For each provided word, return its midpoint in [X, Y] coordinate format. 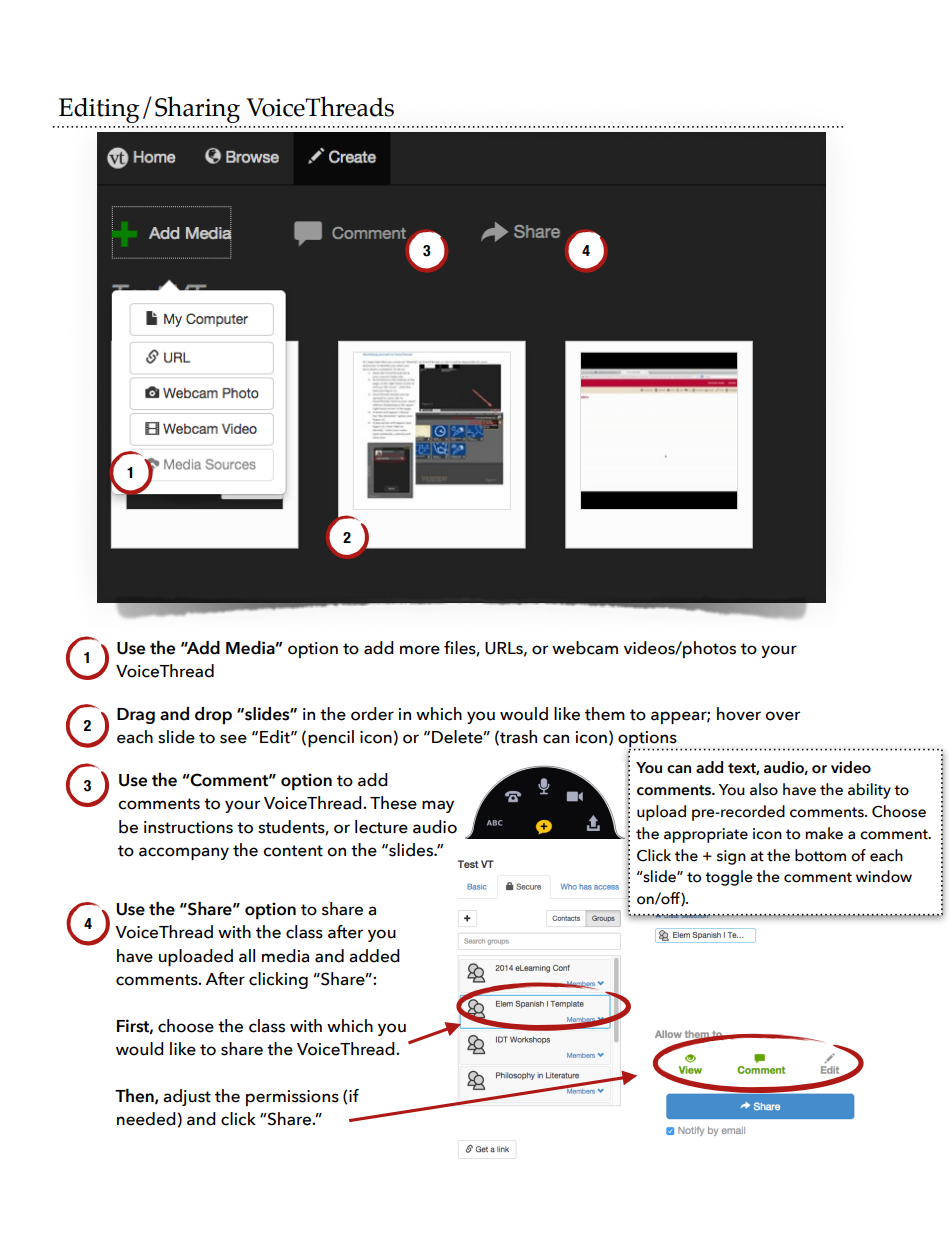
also [764, 789]
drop [213, 716]
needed [146, 1119]
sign [731, 857]
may [438, 806]
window [884, 876]
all [247, 956]
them [605, 714]
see [233, 739]
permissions [292, 1098]
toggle [729, 878]
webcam [585, 648]
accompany [184, 853]
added [374, 956]
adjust [187, 1097]
